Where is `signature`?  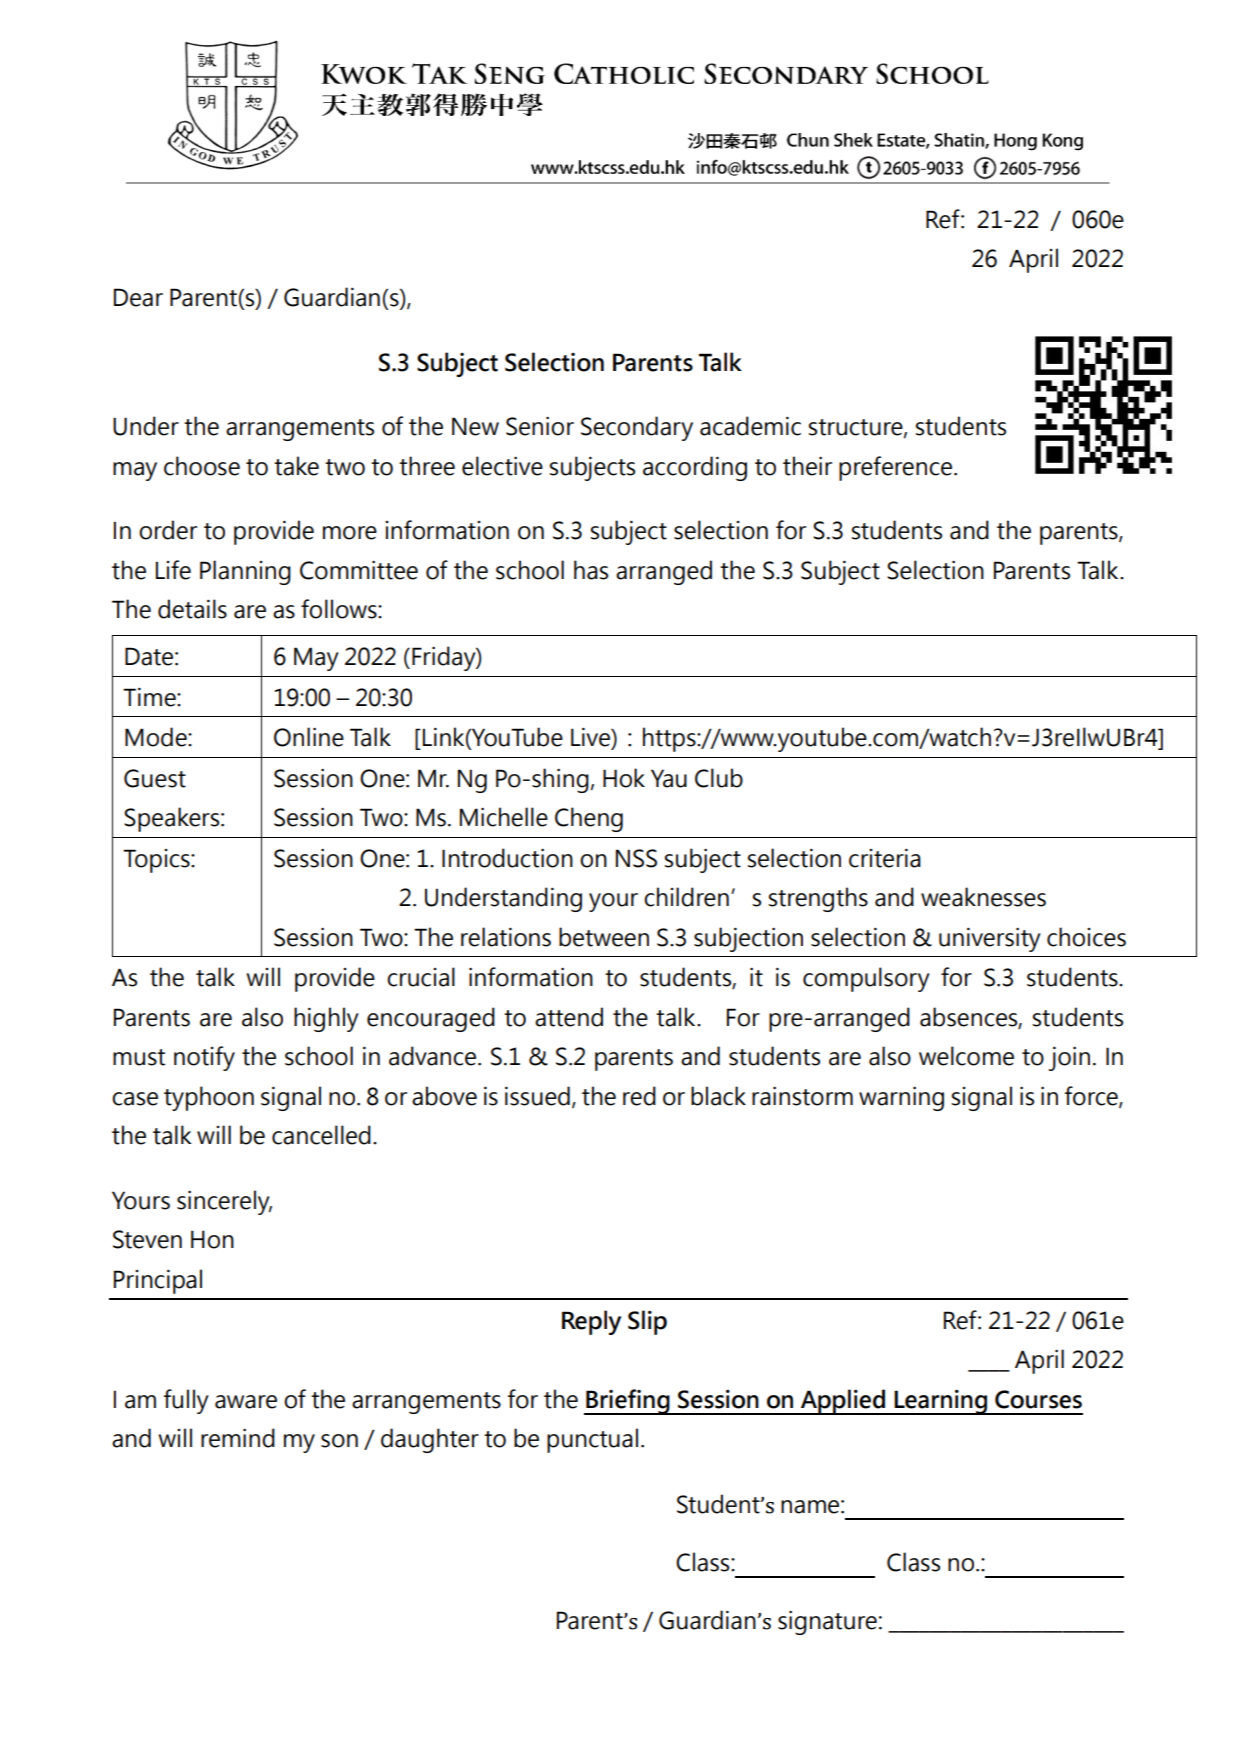
signature is located at coordinates (827, 1622).
